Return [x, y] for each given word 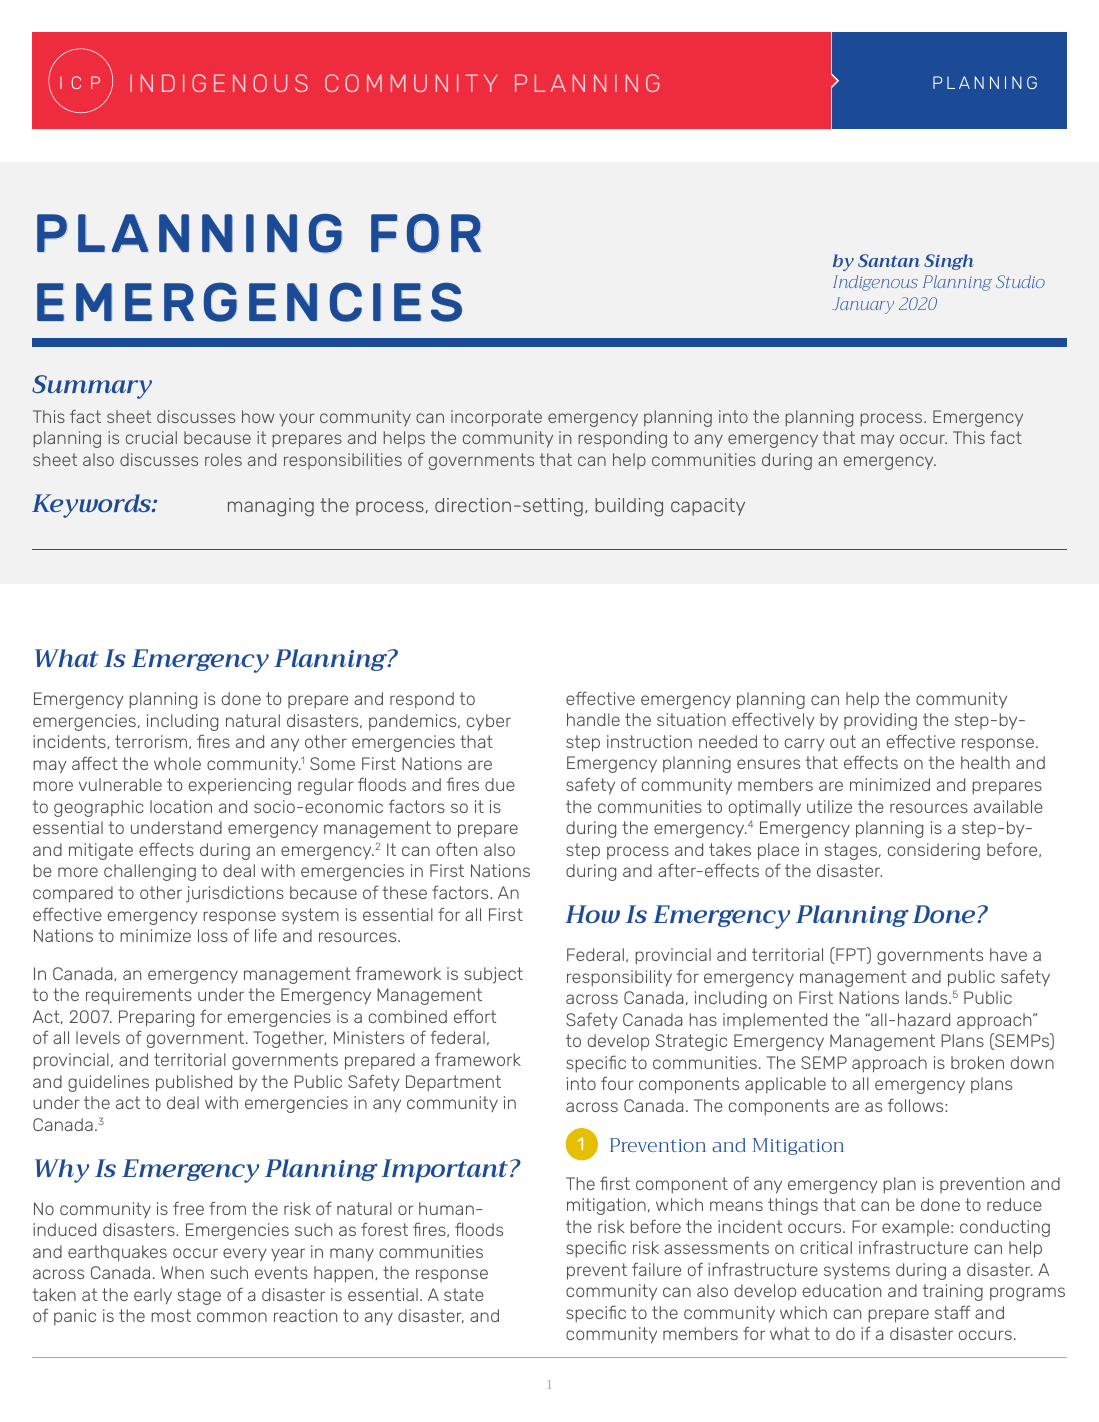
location [181, 806]
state [464, 1294]
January [863, 305]
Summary [92, 387]
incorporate [496, 418]
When [182, 1272]
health [985, 762]
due [500, 784]
